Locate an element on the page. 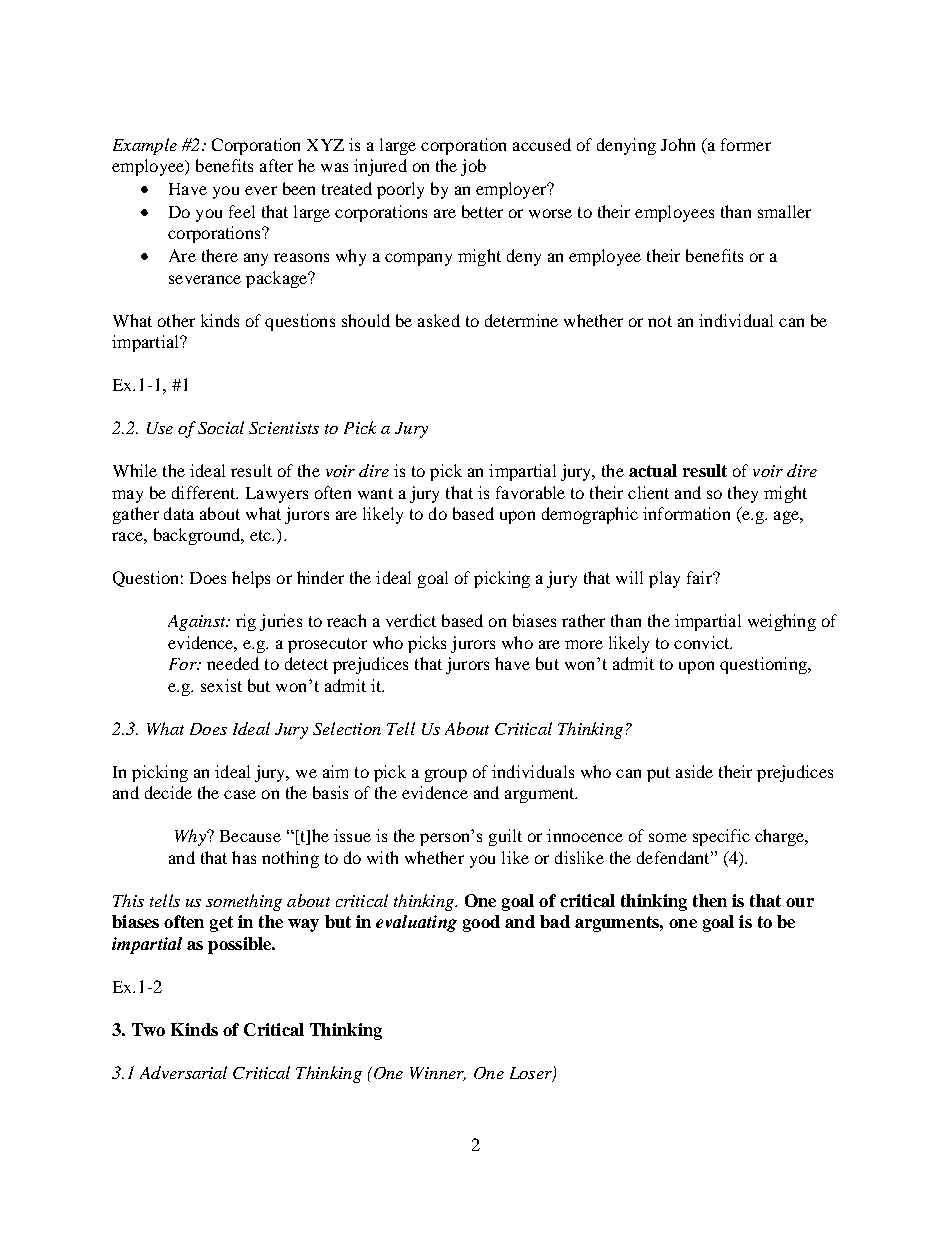 The height and width of the page is (1233, 952). job is located at coordinates (473, 167).
